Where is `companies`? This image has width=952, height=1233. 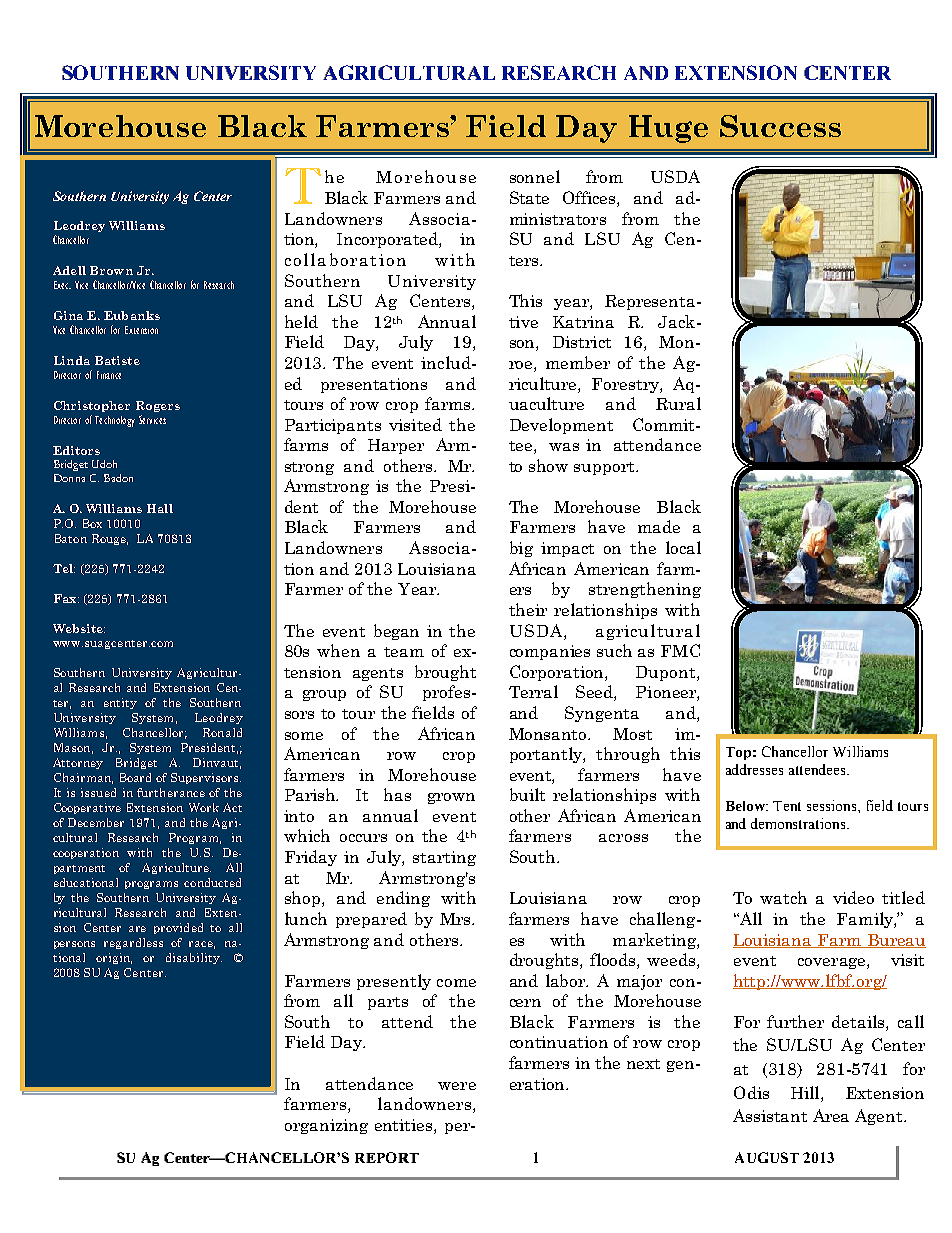
companies is located at coordinates (550, 652).
